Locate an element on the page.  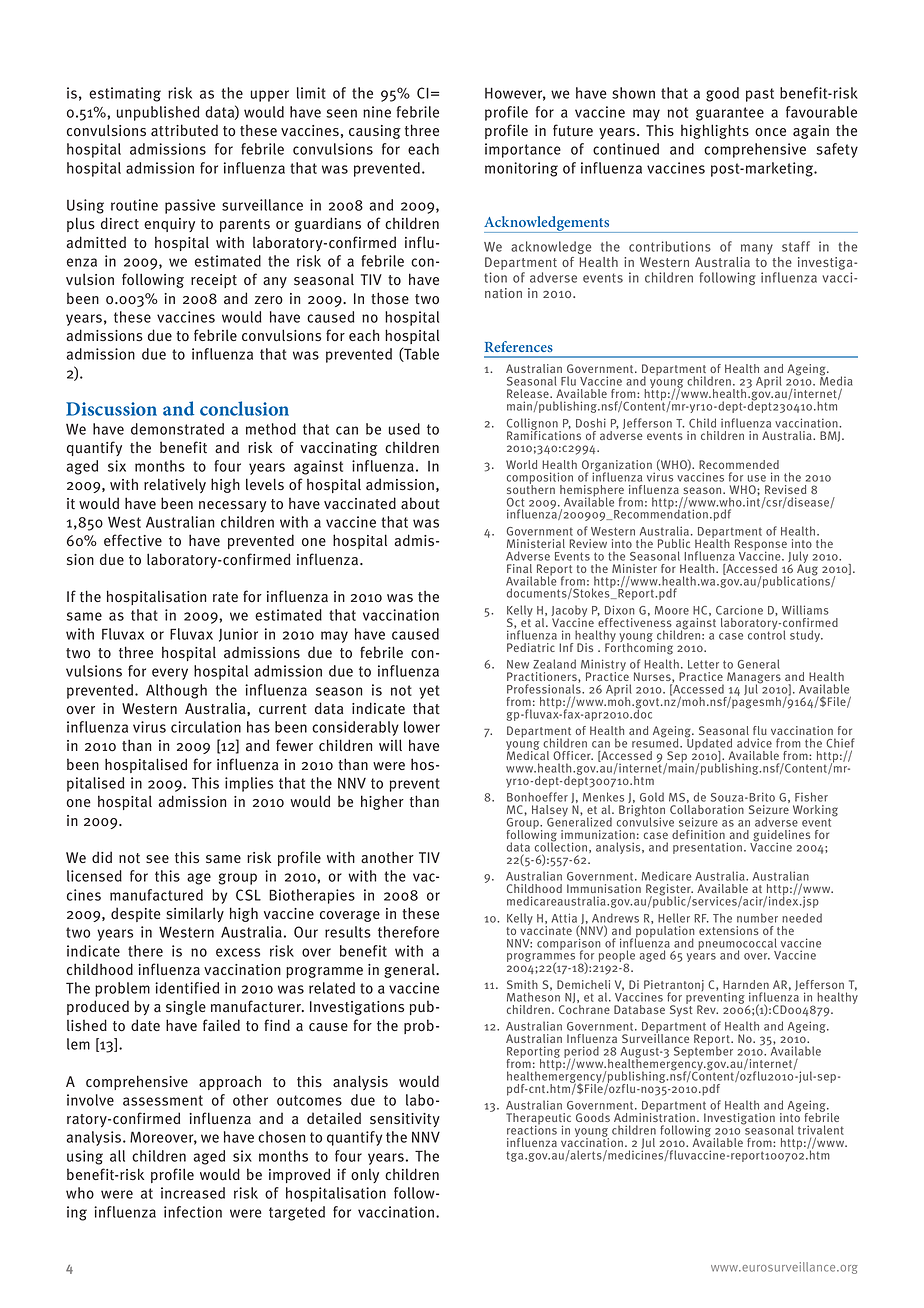
Bonhoeffer is located at coordinates (537, 797).
